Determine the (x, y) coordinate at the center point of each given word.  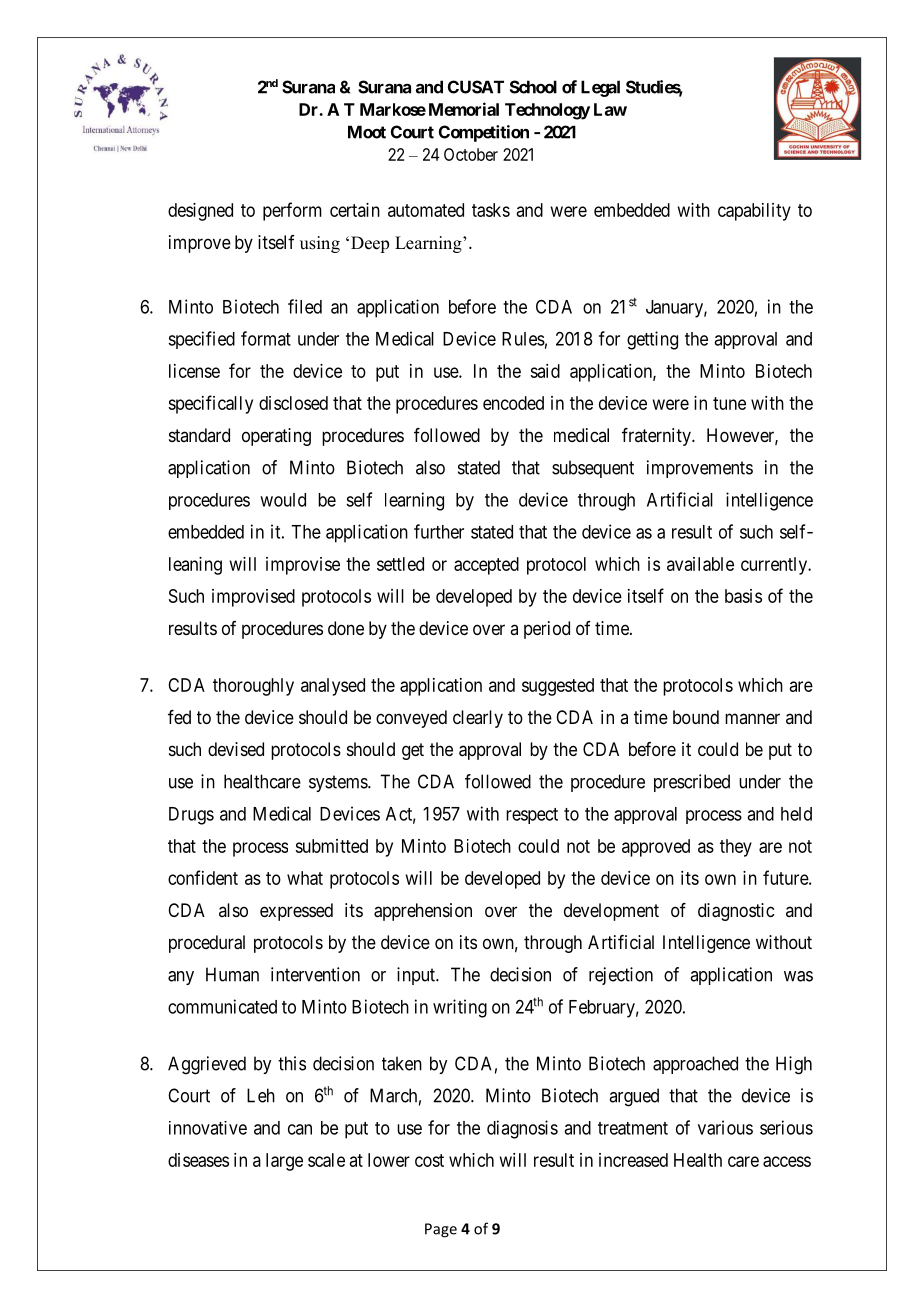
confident (203, 877)
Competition (484, 133)
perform (292, 211)
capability (754, 212)
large (284, 1162)
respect (532, 816)
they (736, 848)
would (283, 500)
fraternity (657, 437)
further (439, 531)
